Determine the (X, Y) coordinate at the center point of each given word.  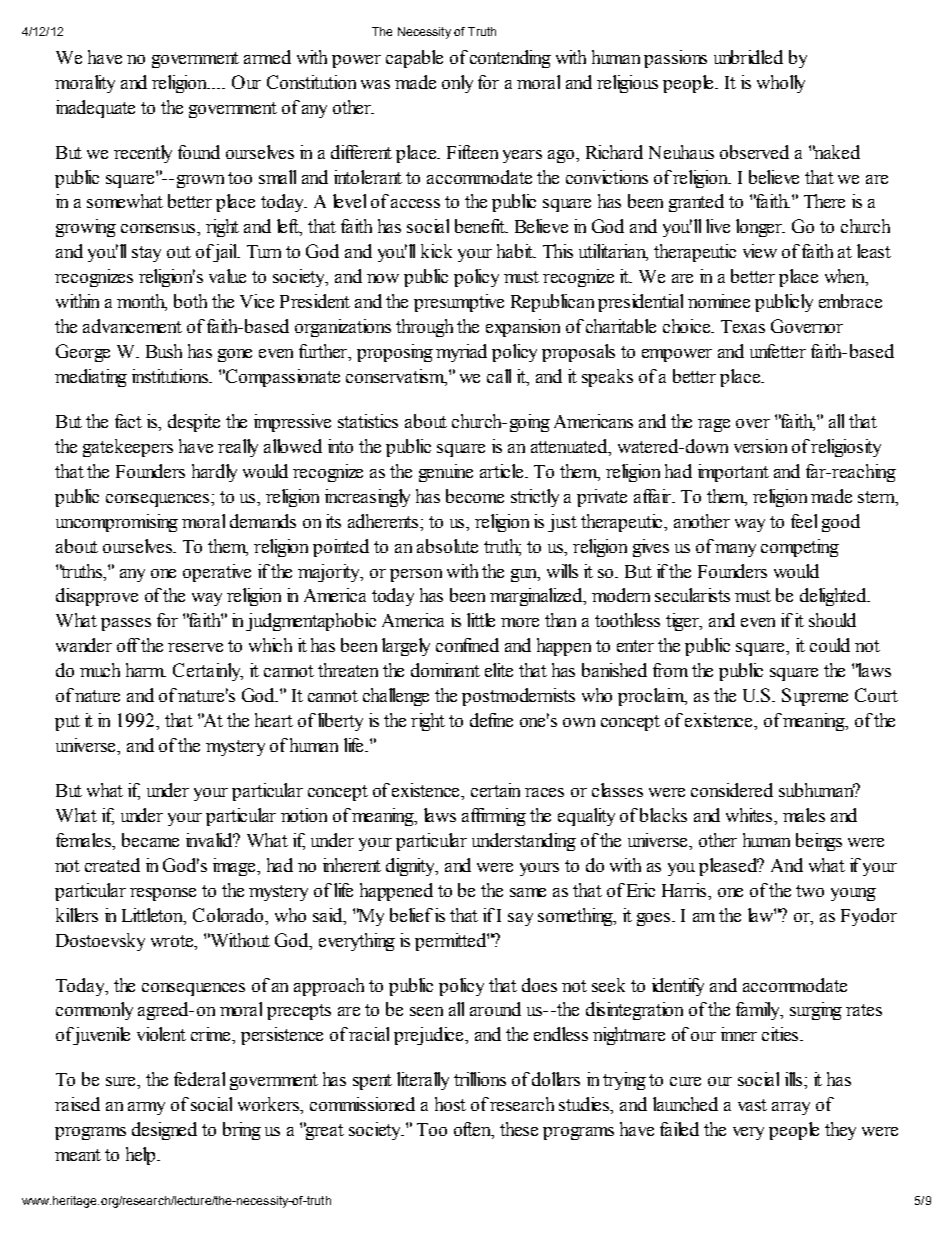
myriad (461, 353)
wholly (781, 84)
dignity (411, 867)
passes (126, 624)
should (832, 620)
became (150, 840)
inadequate (95, 109)
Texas (743, 326)
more (520, 622)
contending (510, 59)
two (810, 891)
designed (164, 1131)
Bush (164, 351)
